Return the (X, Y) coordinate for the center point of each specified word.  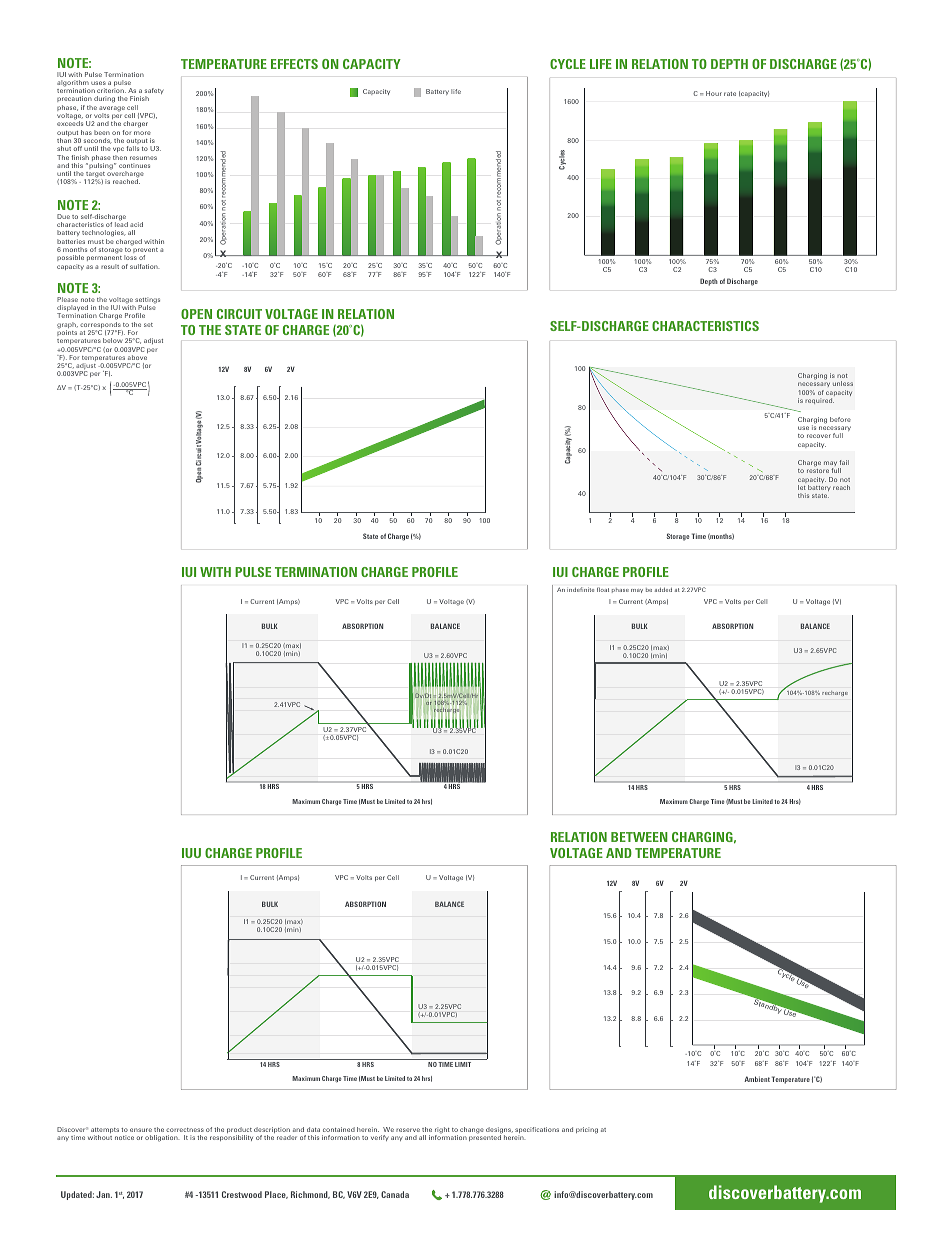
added (663, 590)
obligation (162, 1138)
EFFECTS (294, 64)
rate (730, 94)
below (113, 340)
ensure (141, 1130)
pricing (587, 1130)
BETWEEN (639, 837)
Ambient (757, 1079)
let (801, 487)
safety (154, 92)
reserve (408, 1130)
